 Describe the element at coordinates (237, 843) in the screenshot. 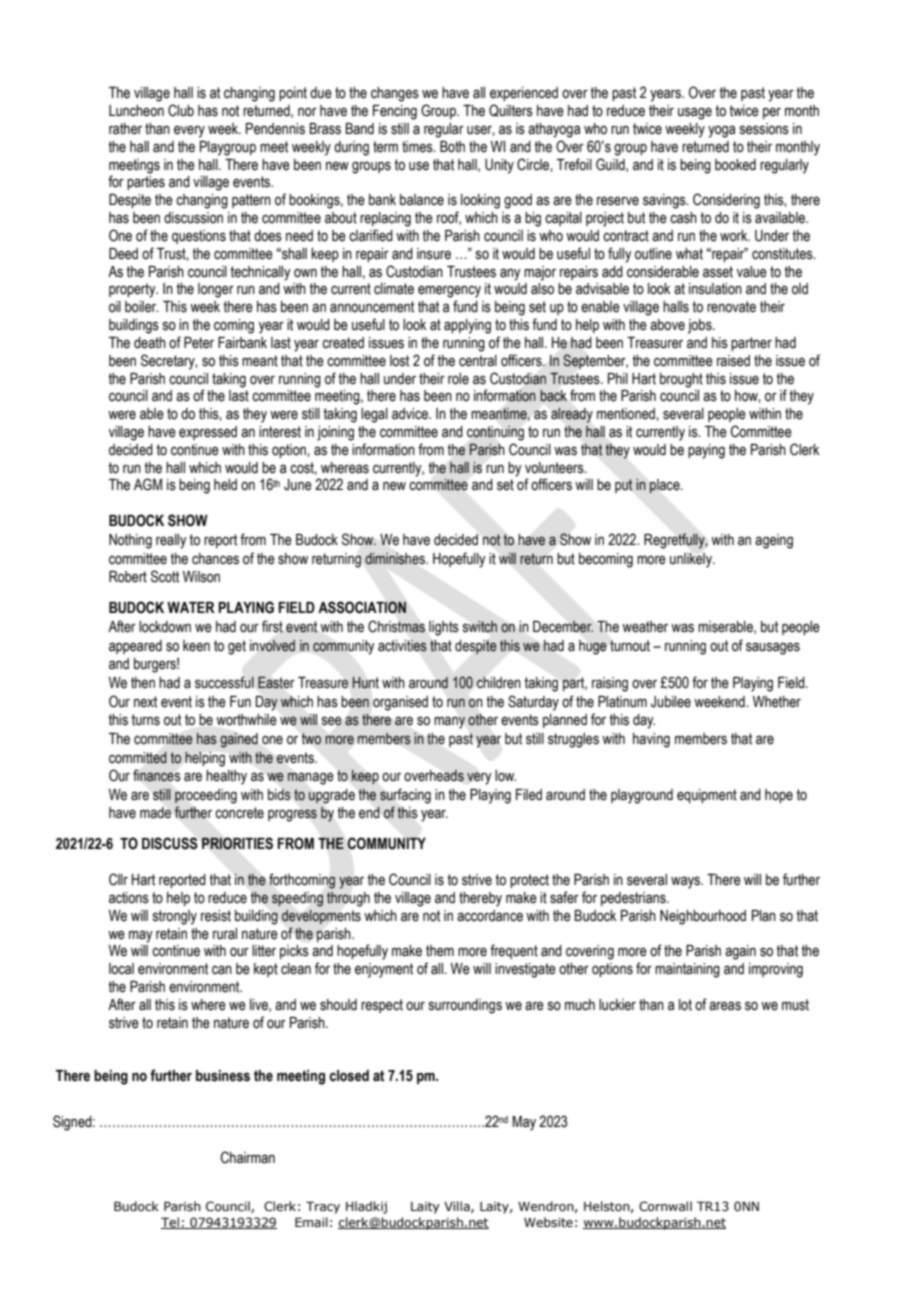

I see `PRIORITIES` at that location.
